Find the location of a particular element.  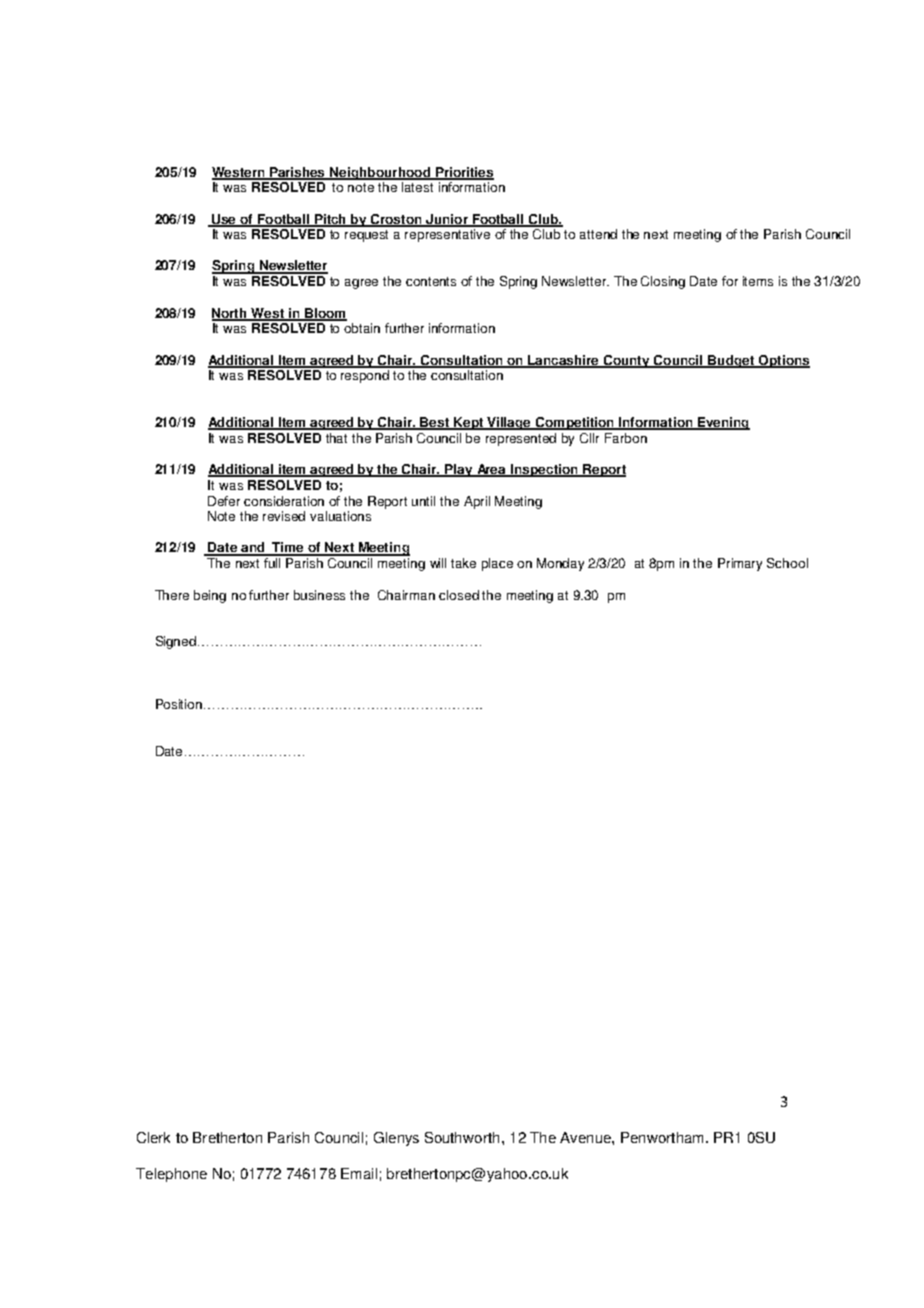

closed is located at coordinates (459, 595).
